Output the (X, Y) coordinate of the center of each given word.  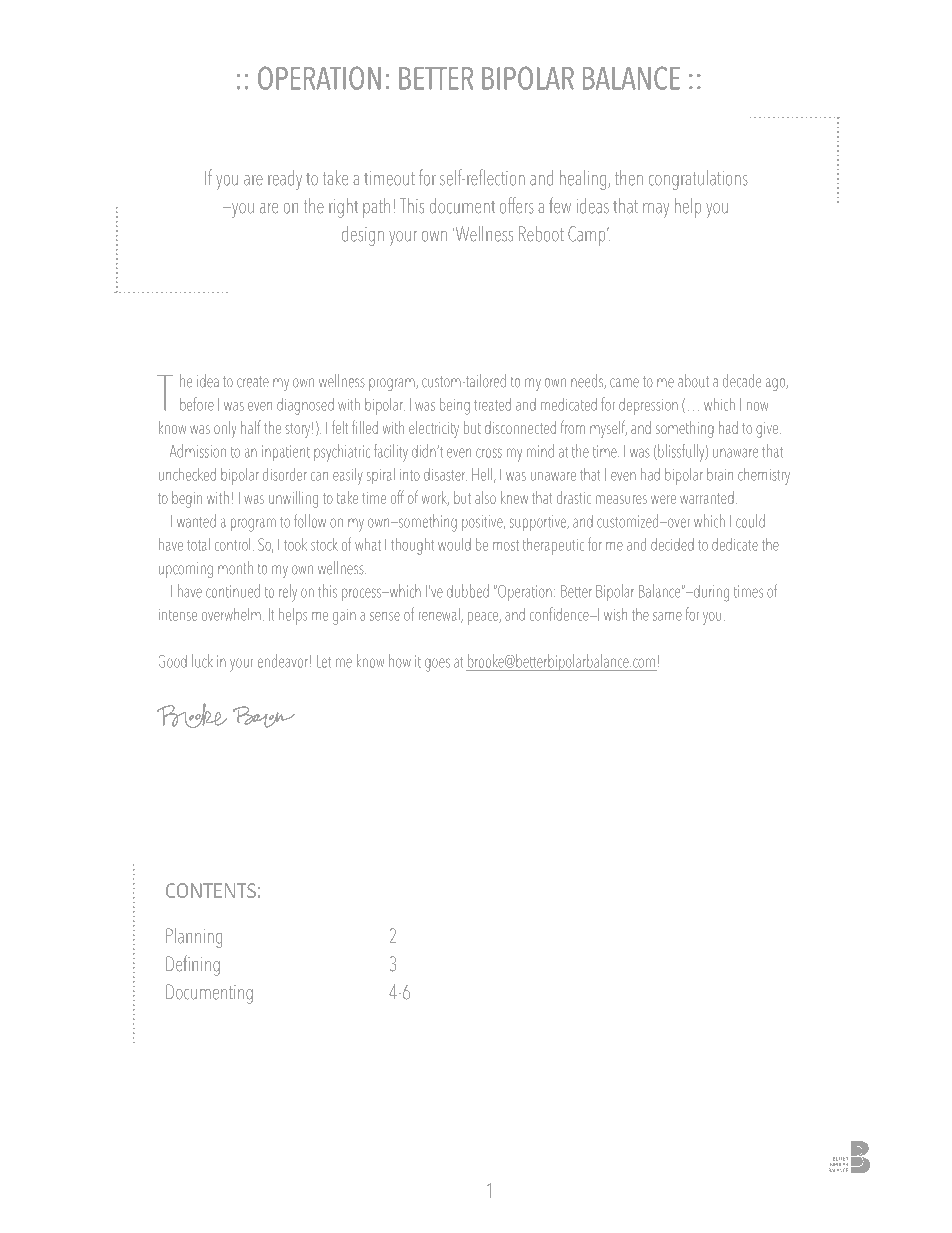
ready (285, 180)
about (693, 381)
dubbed (468, 591)
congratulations (698, 180)
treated (492, 404)
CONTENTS (211, 890)
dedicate (735, 544)
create (253, 382)
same (667, 616)
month (235, 568)
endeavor (283, 661)
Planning (194, 938)
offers (517, 205)
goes (437, 665)
